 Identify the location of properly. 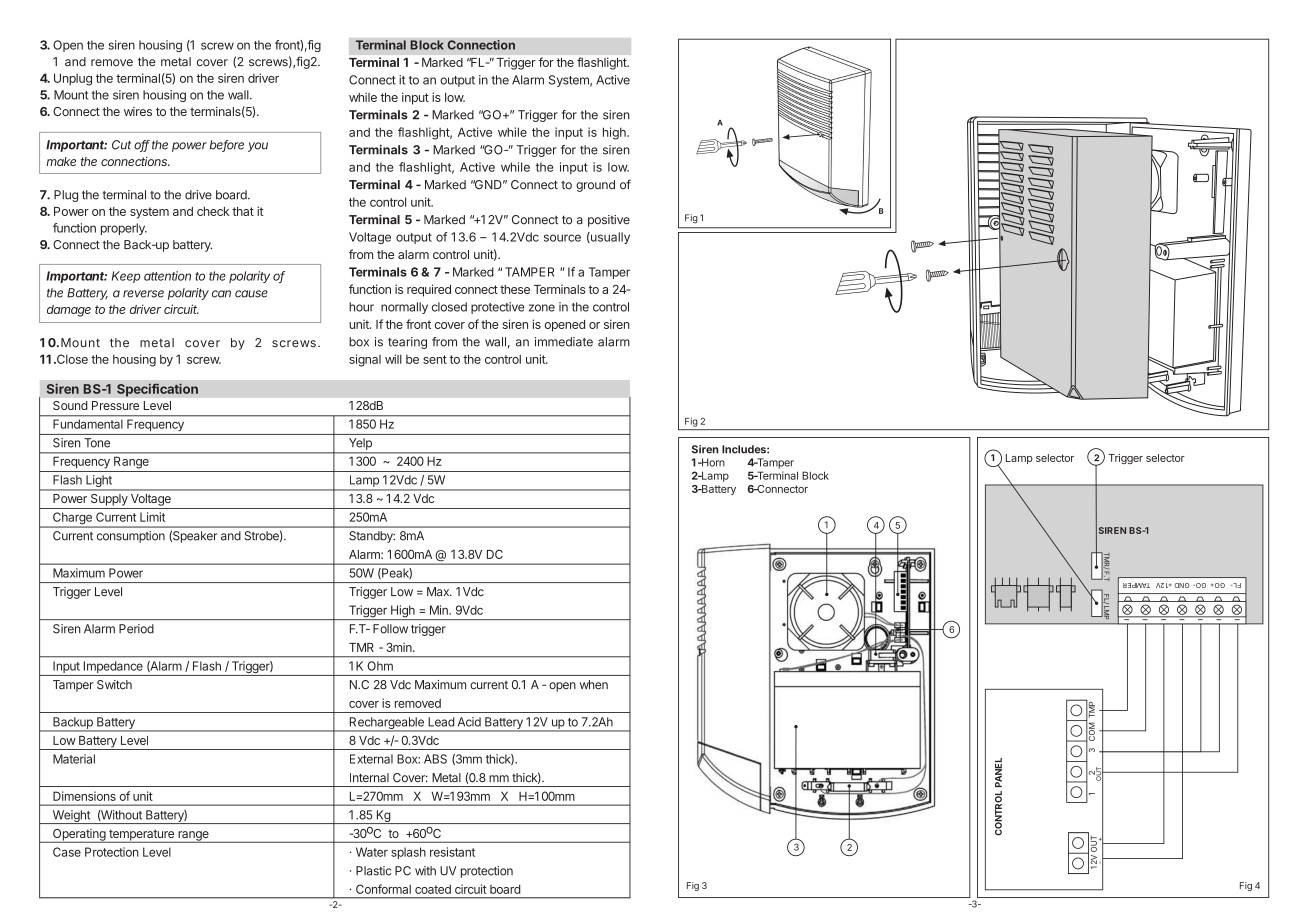
(124, 229).
